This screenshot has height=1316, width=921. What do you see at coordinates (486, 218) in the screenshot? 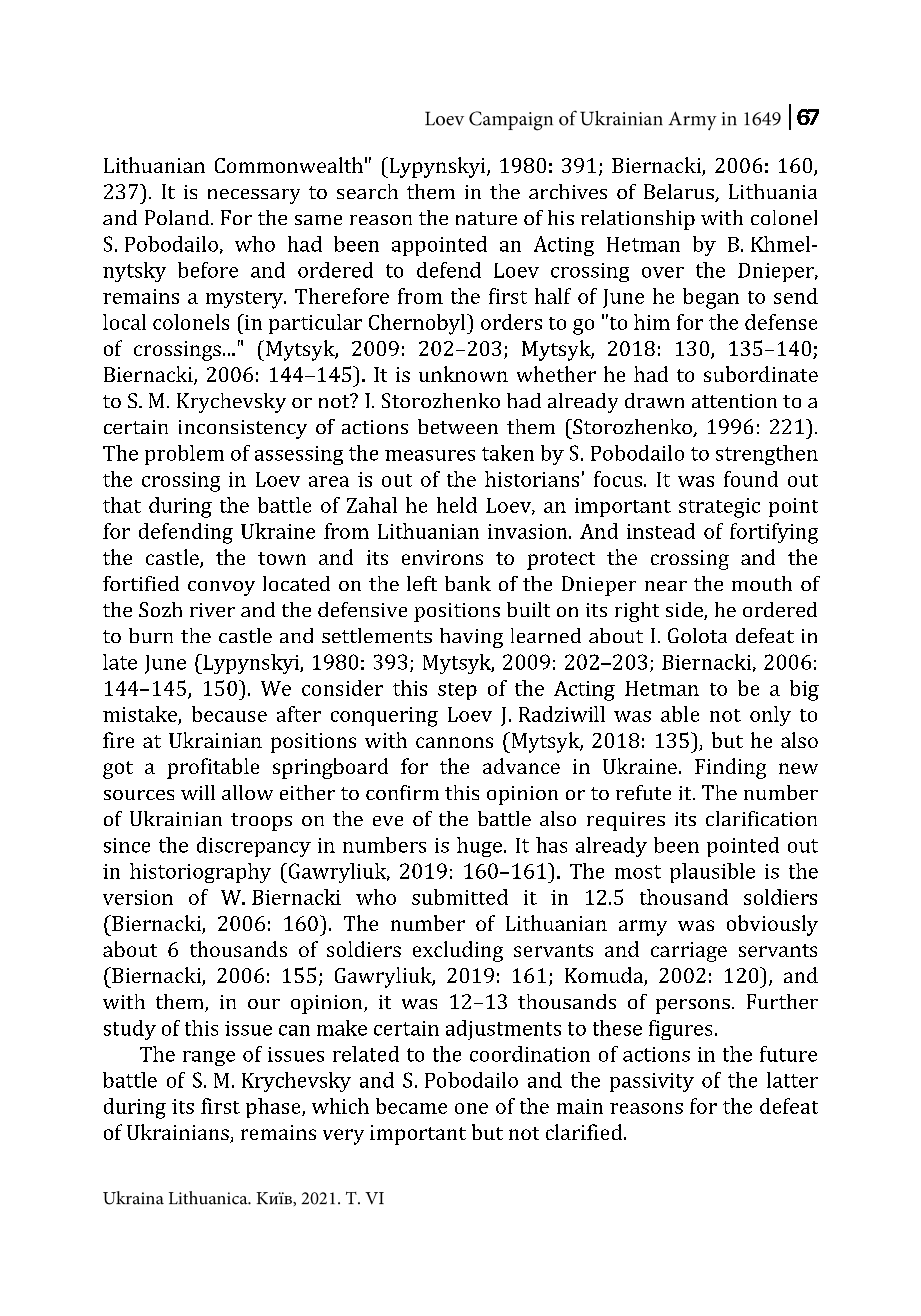
I see `nature` at bounding box center [486, 218].
